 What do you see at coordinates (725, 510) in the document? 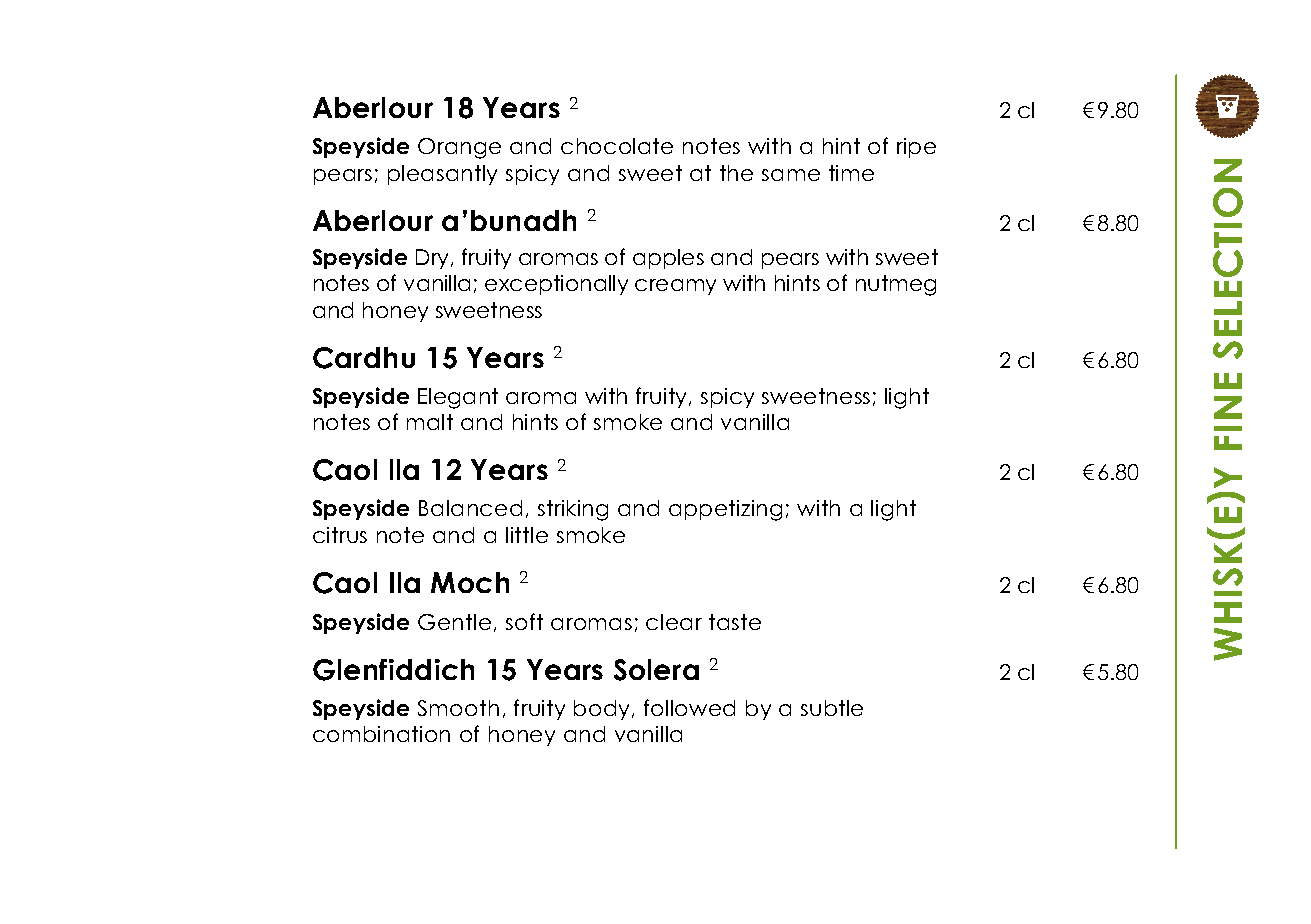
I see `appetizing` at bounding box center [725, 510].
